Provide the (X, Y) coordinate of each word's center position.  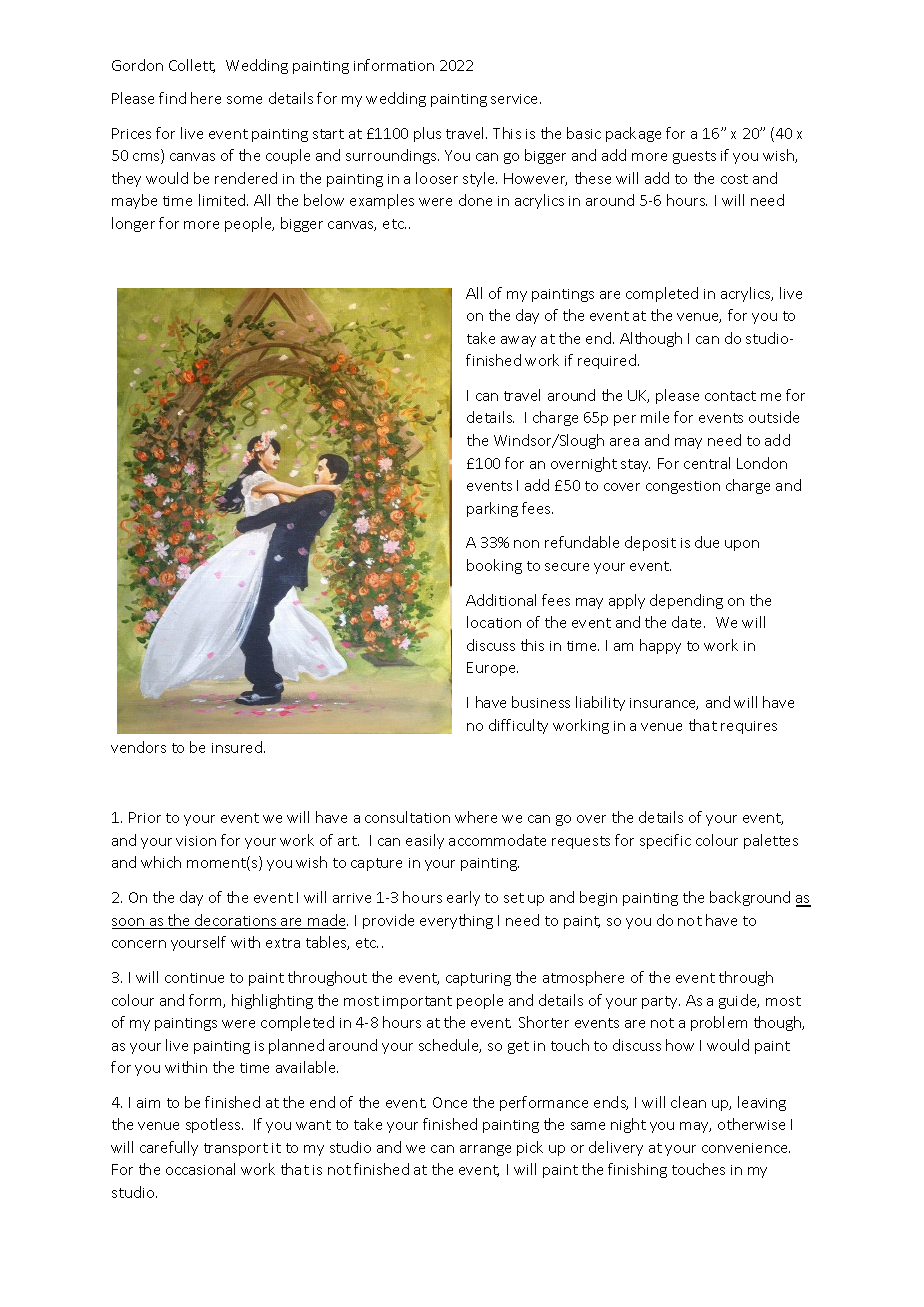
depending (686, 601)
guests (694, 157)
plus (427, 134)
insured (237, 747)
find (172, 98)
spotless (214, 1125)
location (494, 622)
